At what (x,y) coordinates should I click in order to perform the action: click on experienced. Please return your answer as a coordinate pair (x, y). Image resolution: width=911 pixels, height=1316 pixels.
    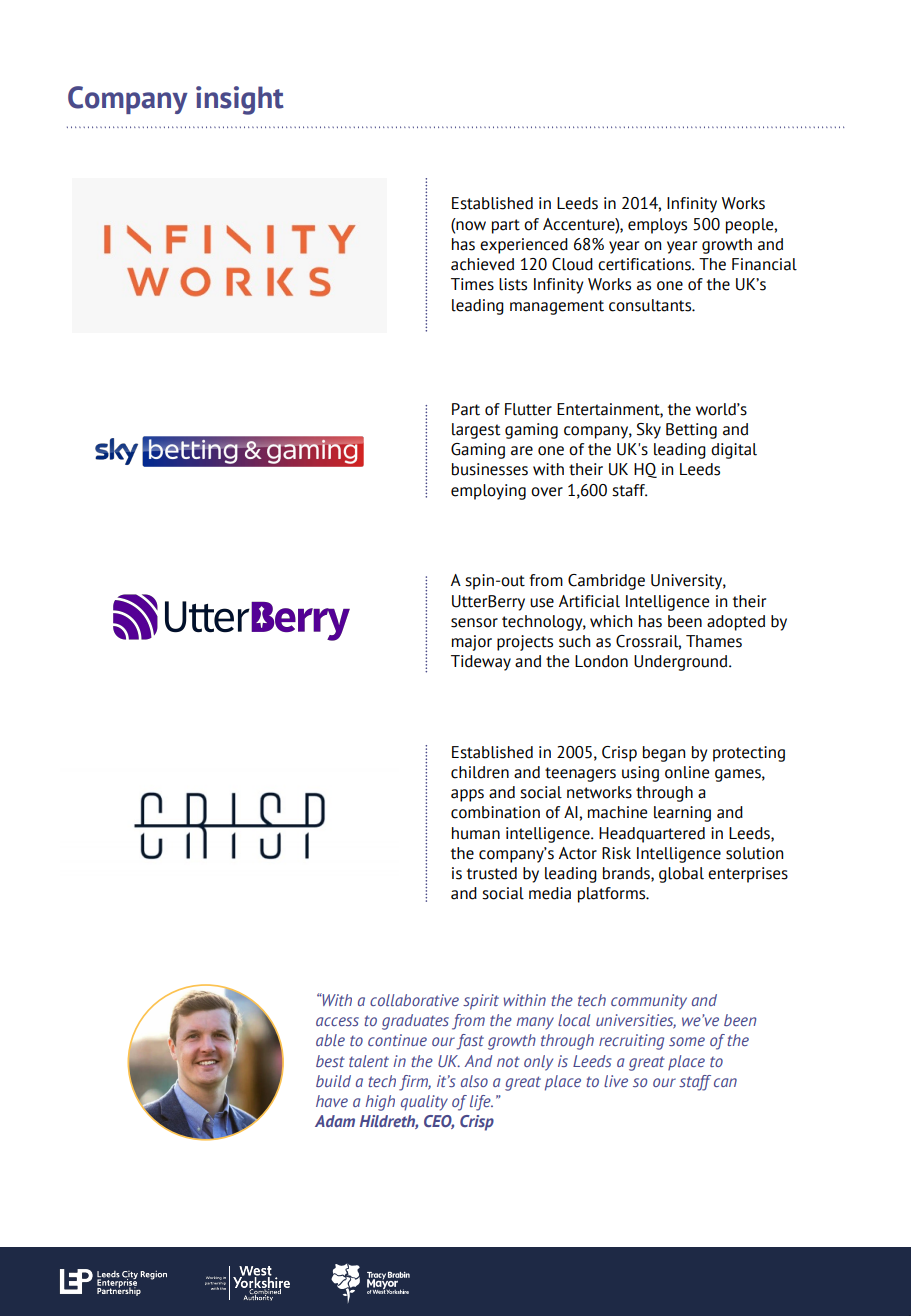
    Looking at the image, I should click on (524, 246).
